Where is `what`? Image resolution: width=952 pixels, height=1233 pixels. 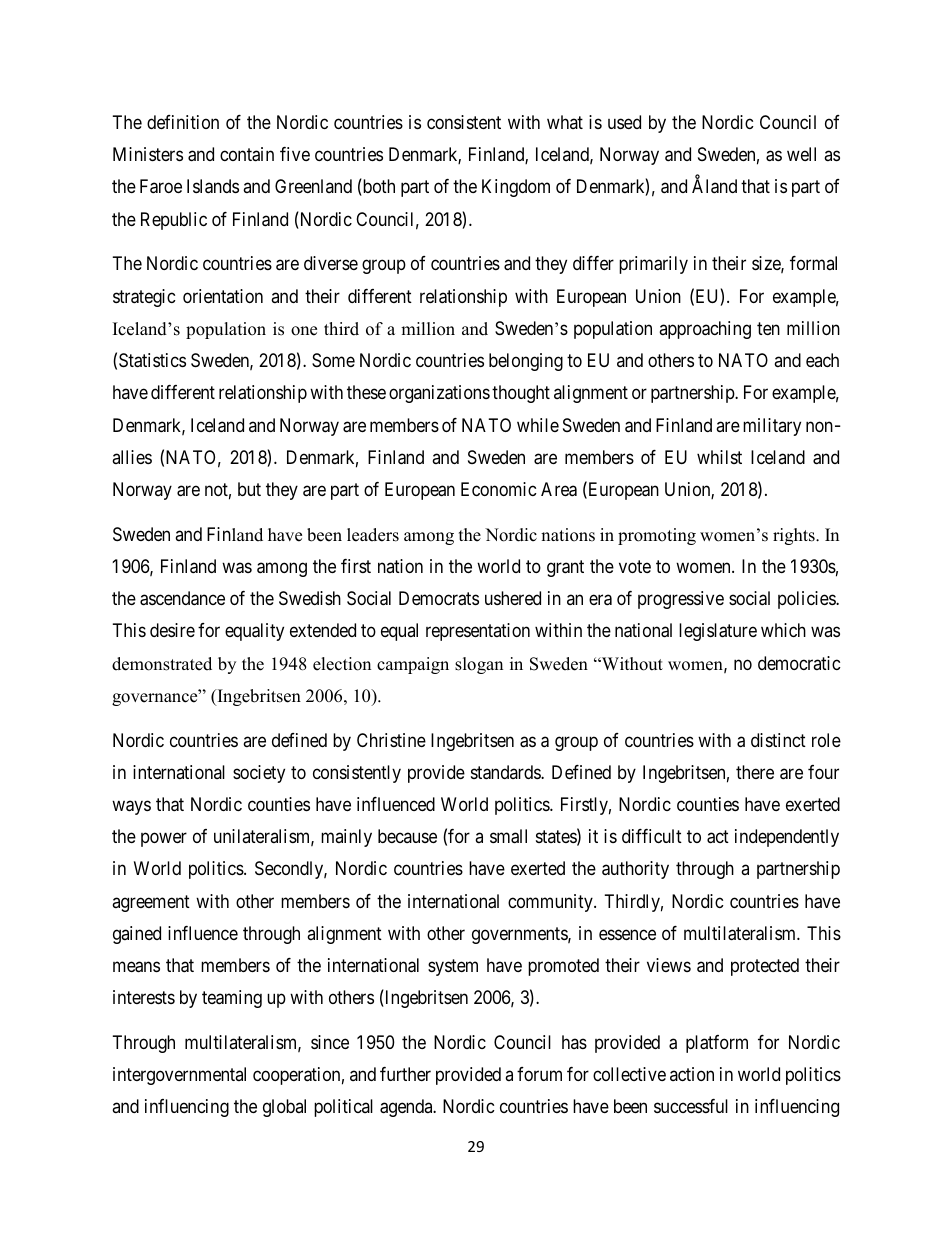 what is located at coordinates (565, 122).
